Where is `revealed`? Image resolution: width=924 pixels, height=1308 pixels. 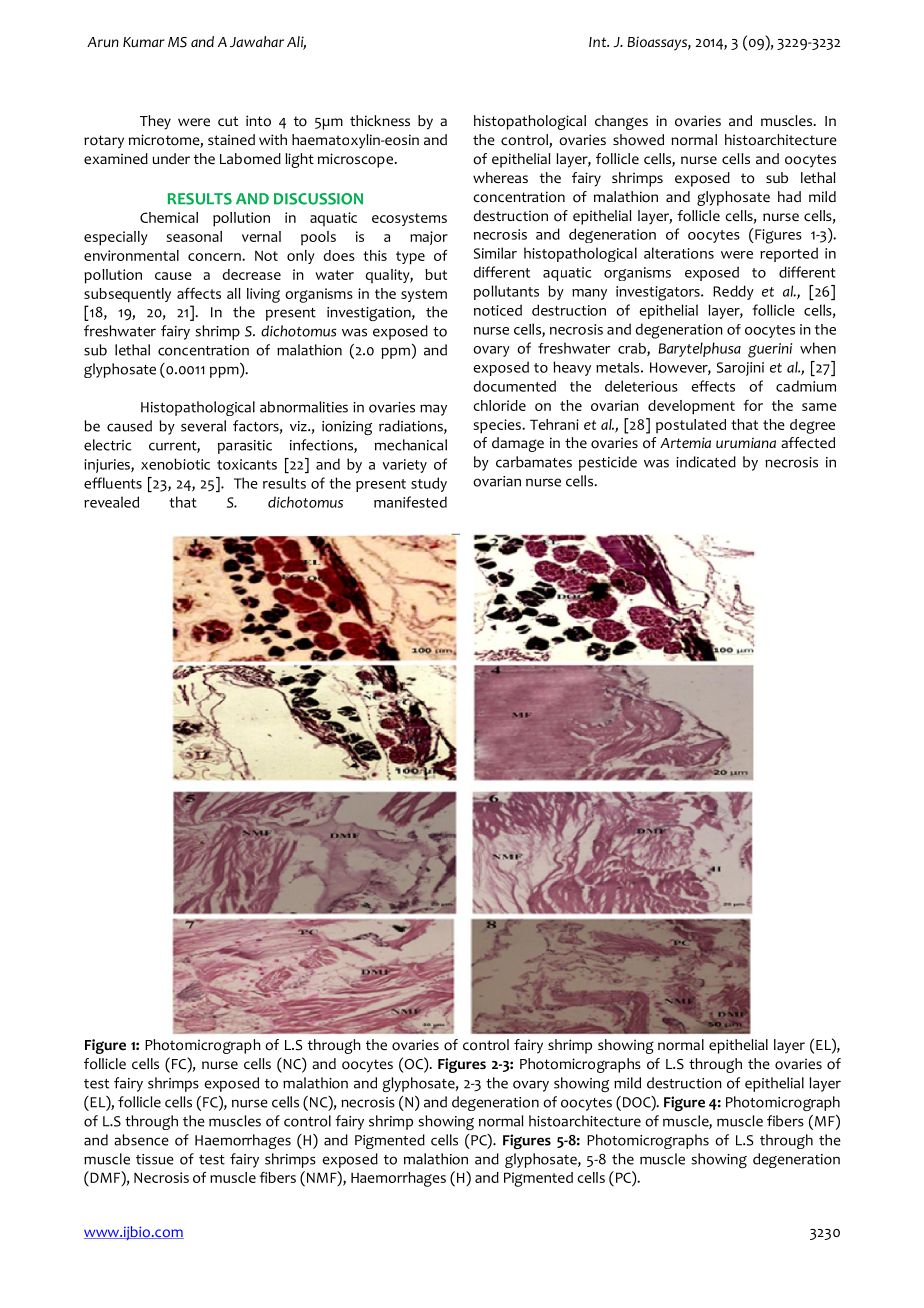 revealed is located at coordinates (111, 502).
